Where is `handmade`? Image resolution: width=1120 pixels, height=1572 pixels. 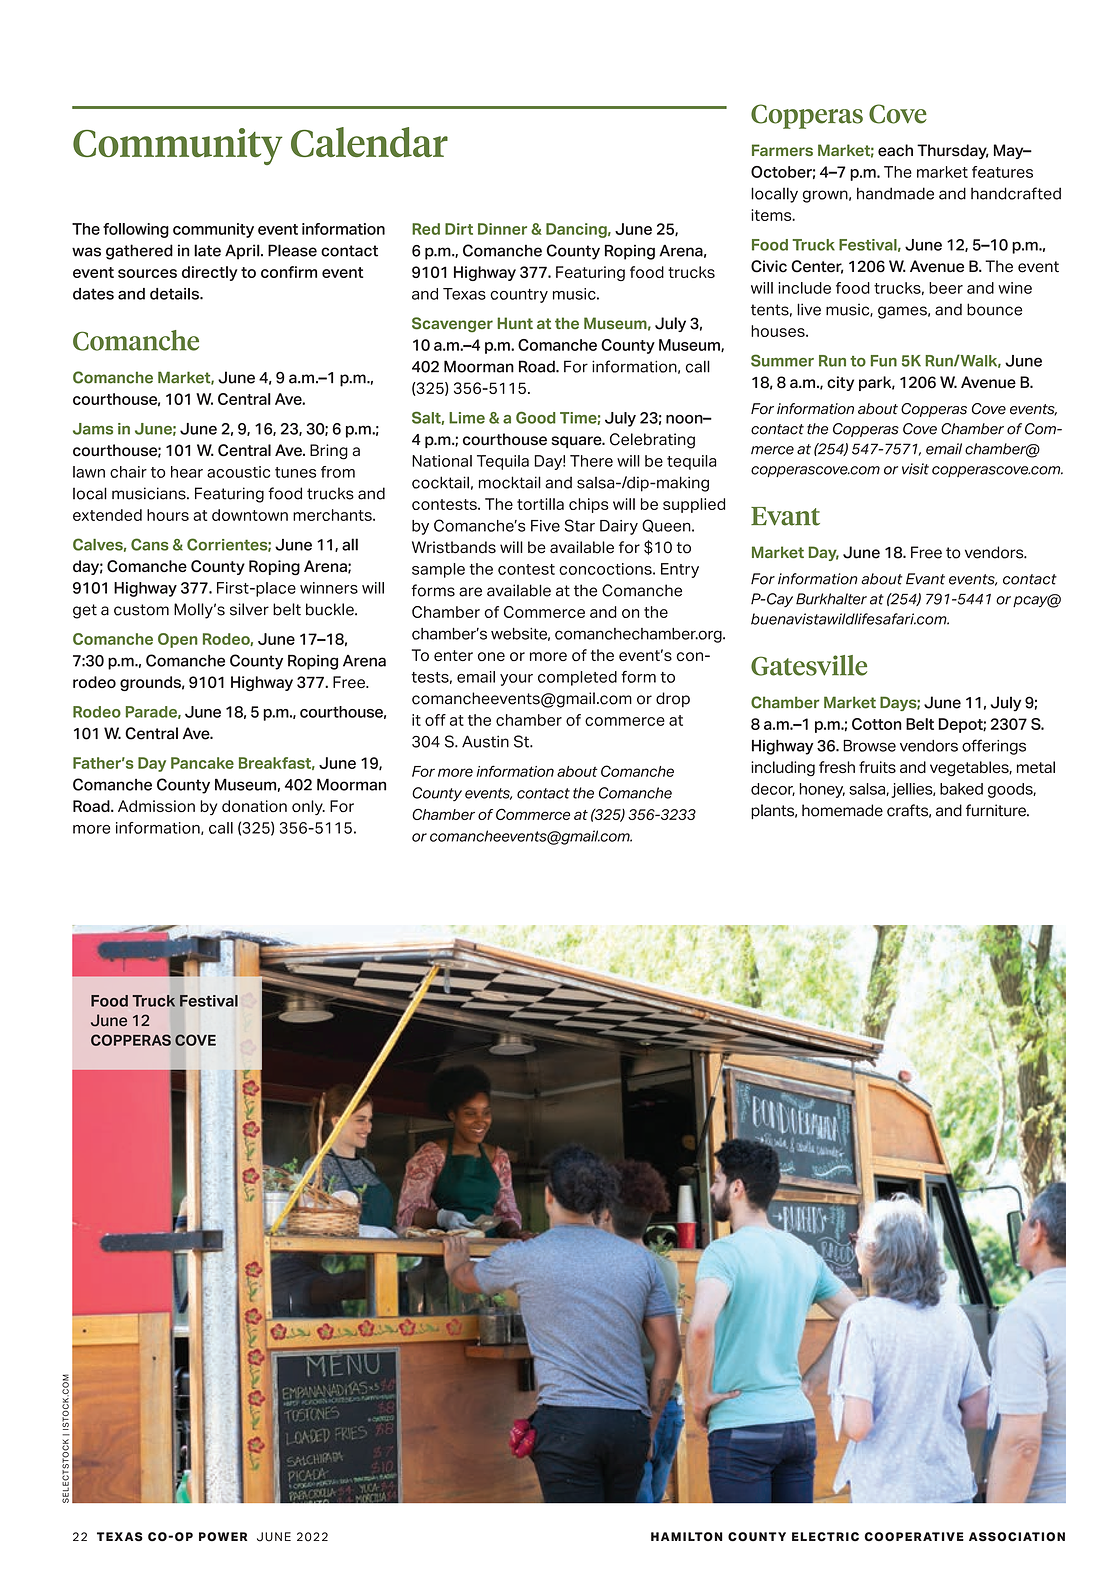 handmade is located at coordinates (895, 193).
